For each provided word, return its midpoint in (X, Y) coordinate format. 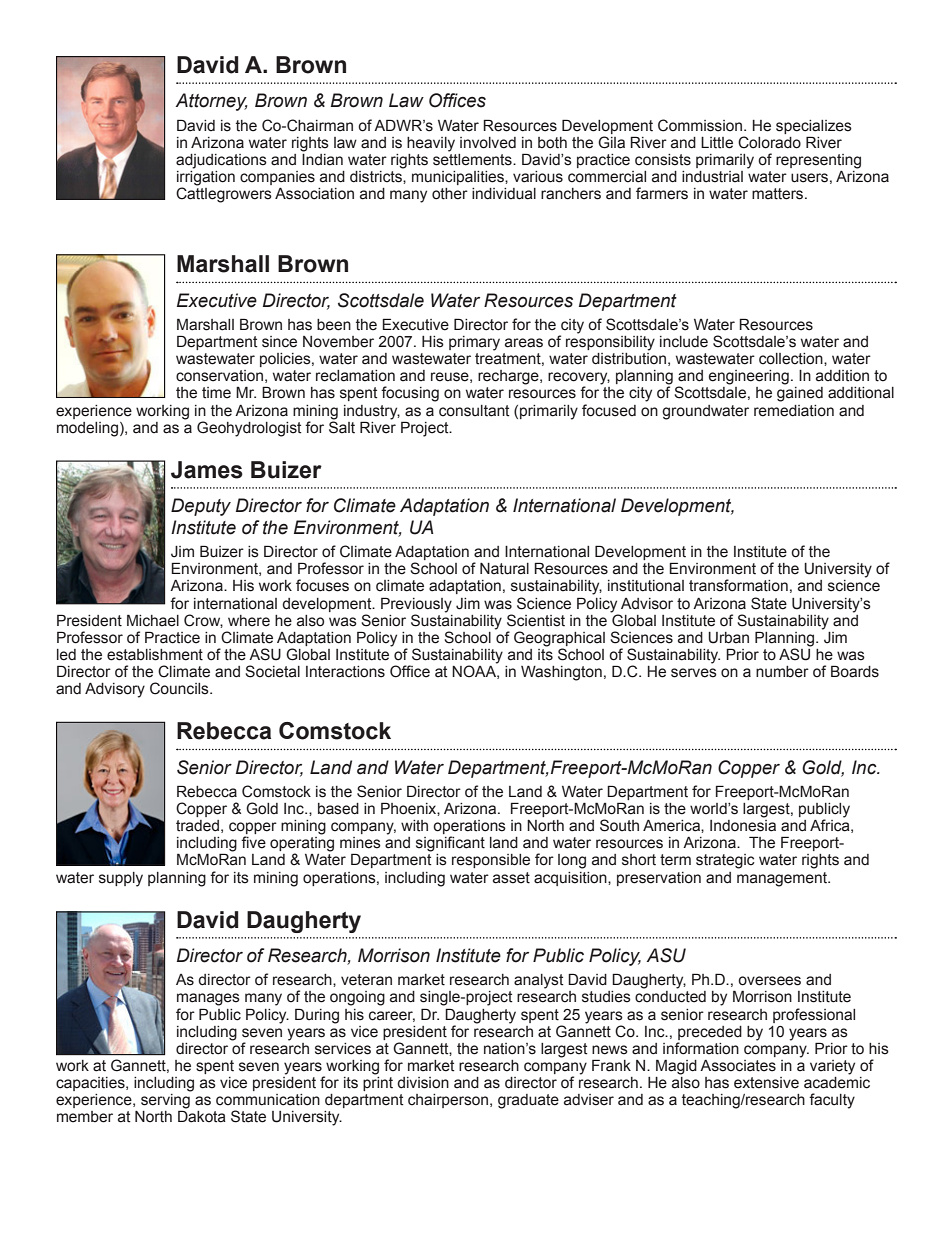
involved (488, 143)
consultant (474, 411)
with (414, 826)
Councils (180, 688)
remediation (794, 411)
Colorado (769, 142)
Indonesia (743, 826)
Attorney (211, 102)
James (207, 470)
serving (165, 1102)
